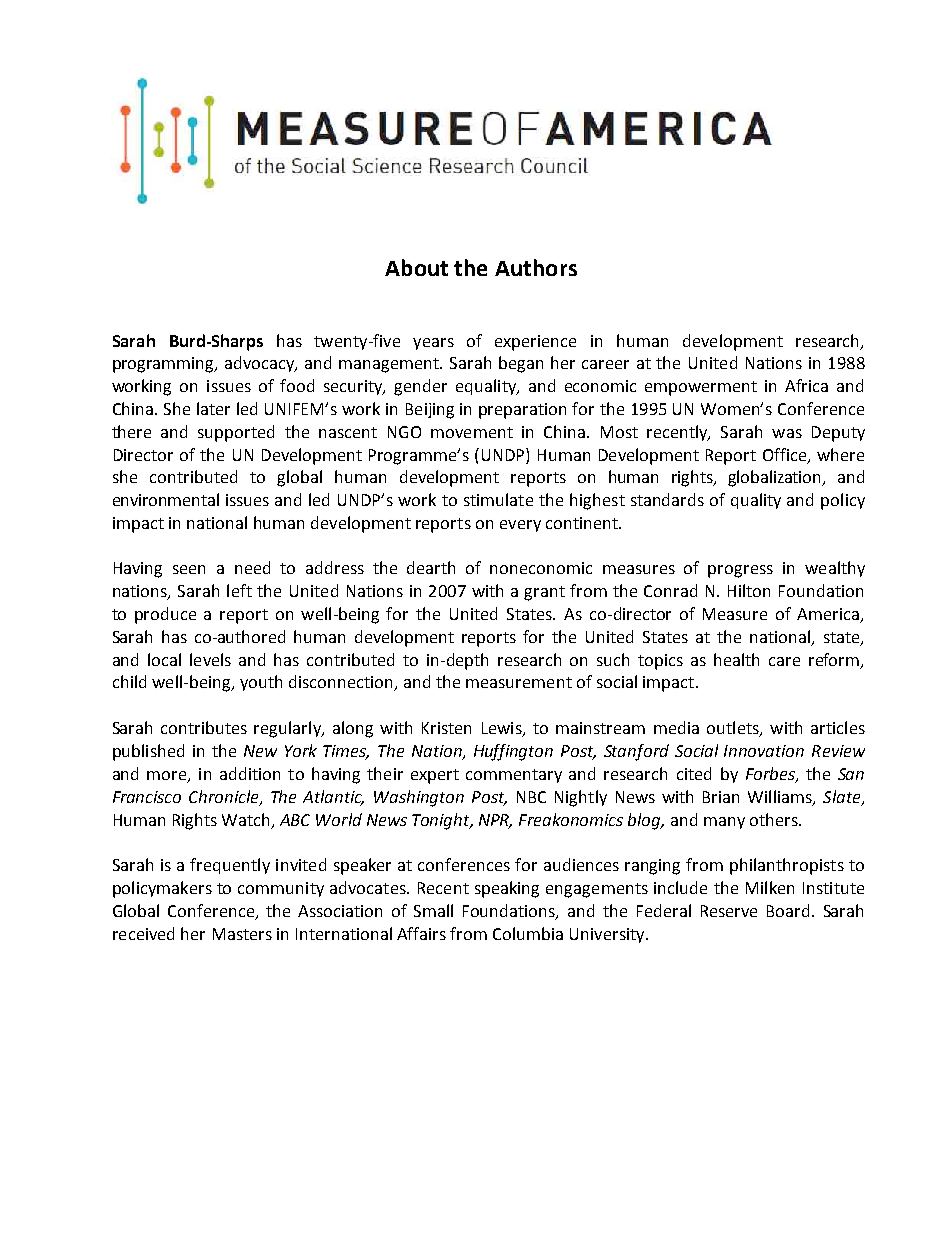 The width and height of the screenshot is (952, 1233). What do you see at coordinates (472, 432) in the screenshot?
I see `movement` at bounding box center [472, 432].
